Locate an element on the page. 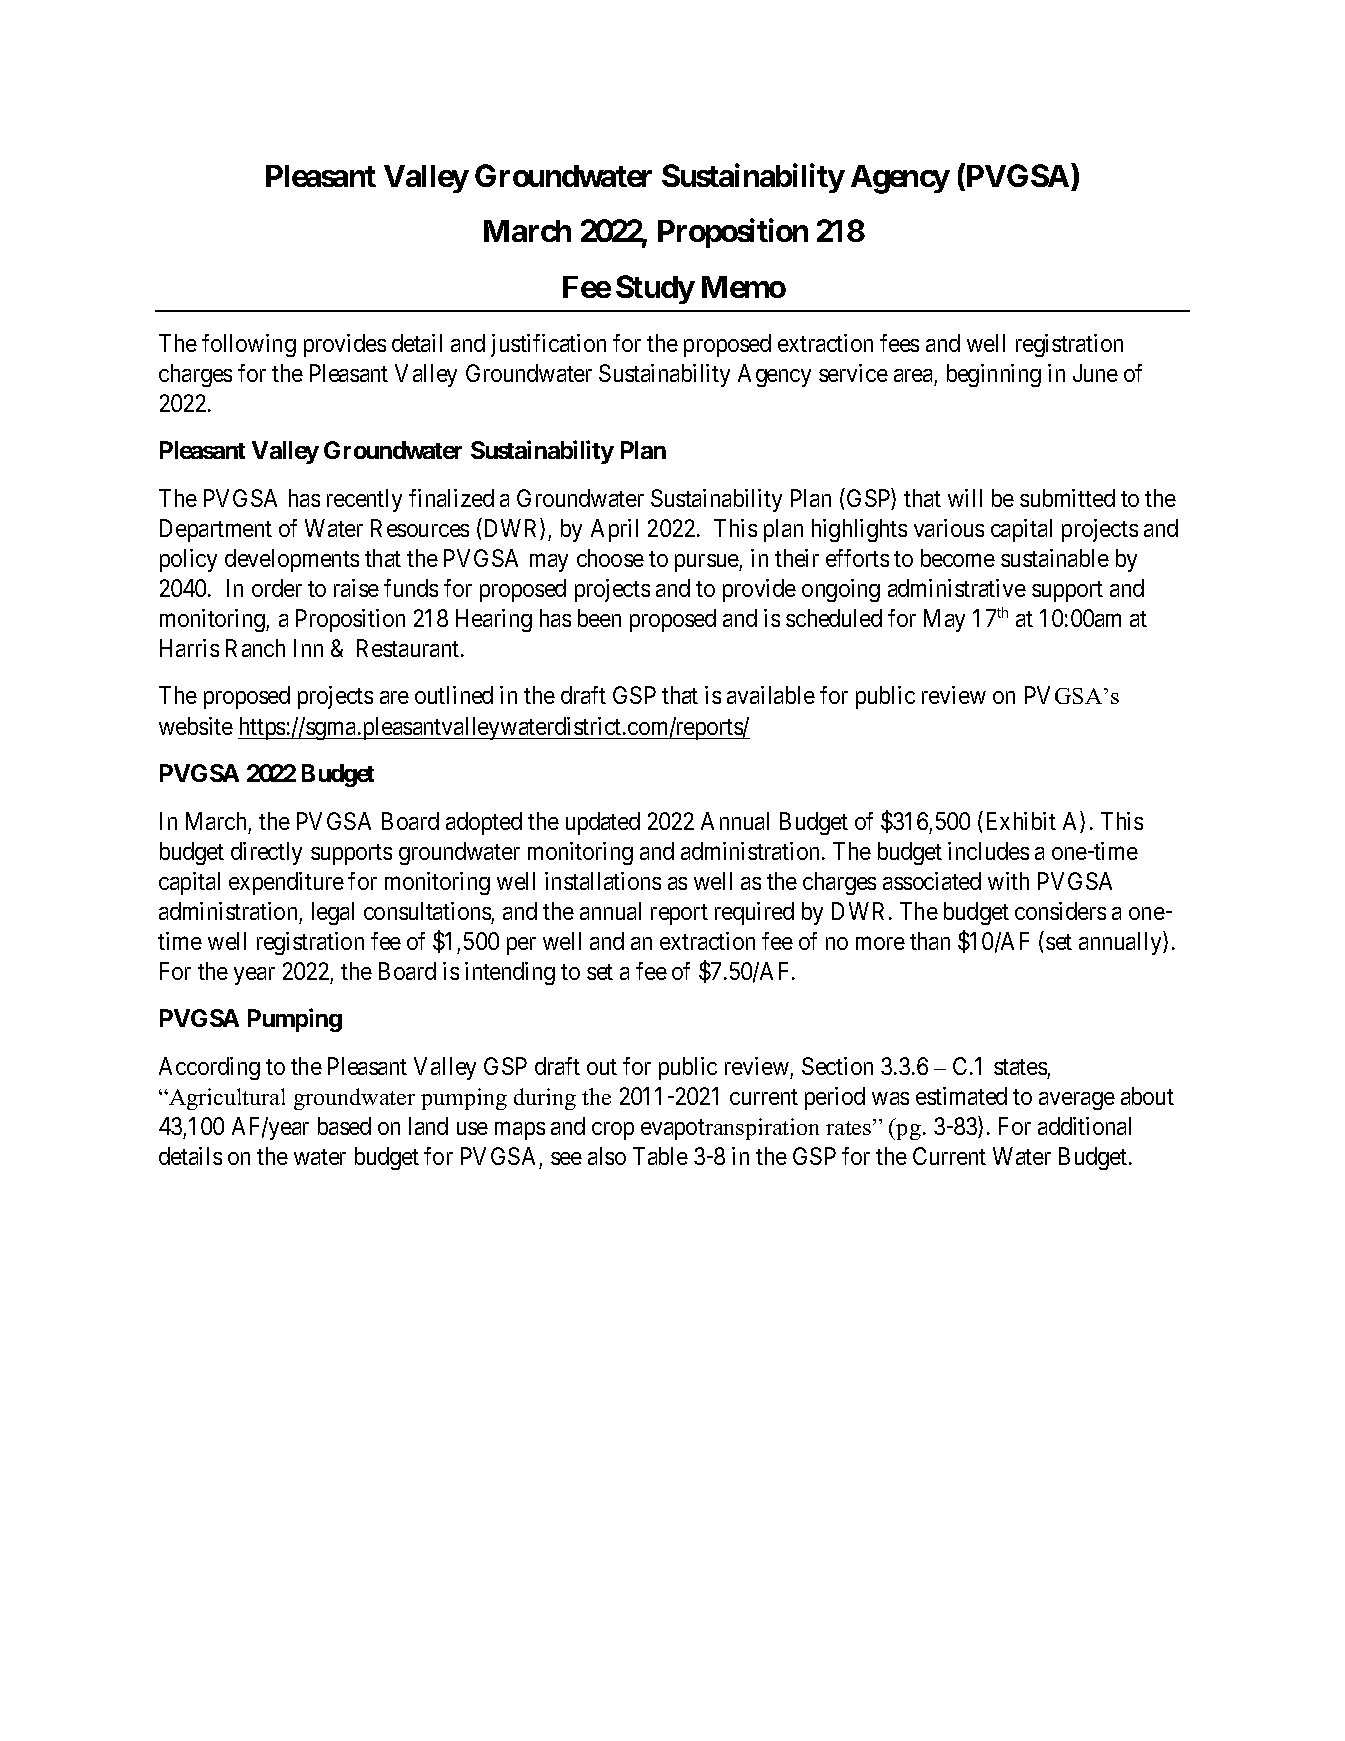 The image size is (1345, 1741). based is located at coordinates (344, 1126).
